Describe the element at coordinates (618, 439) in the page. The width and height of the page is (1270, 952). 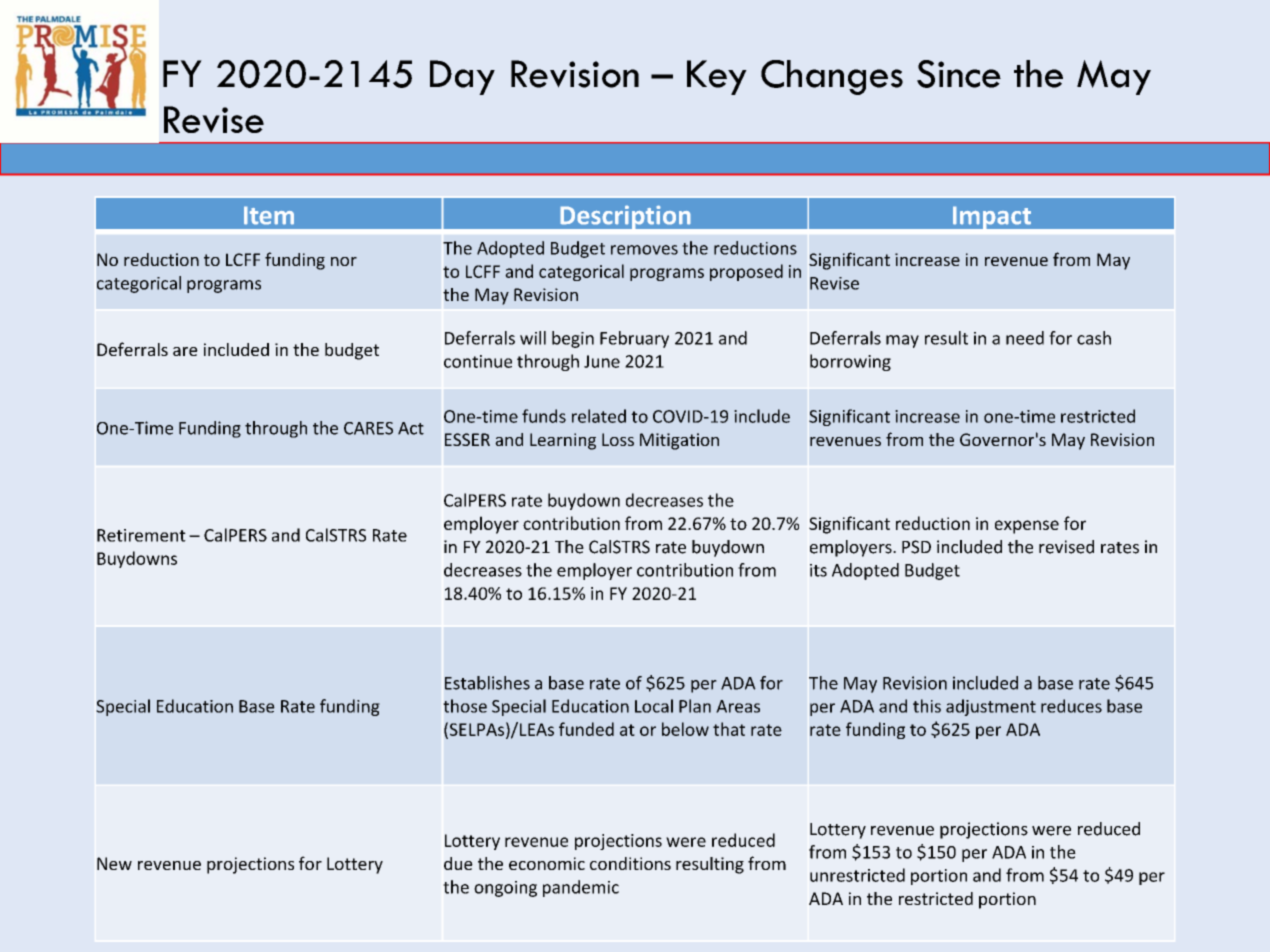
I see `Loss` at that location.
